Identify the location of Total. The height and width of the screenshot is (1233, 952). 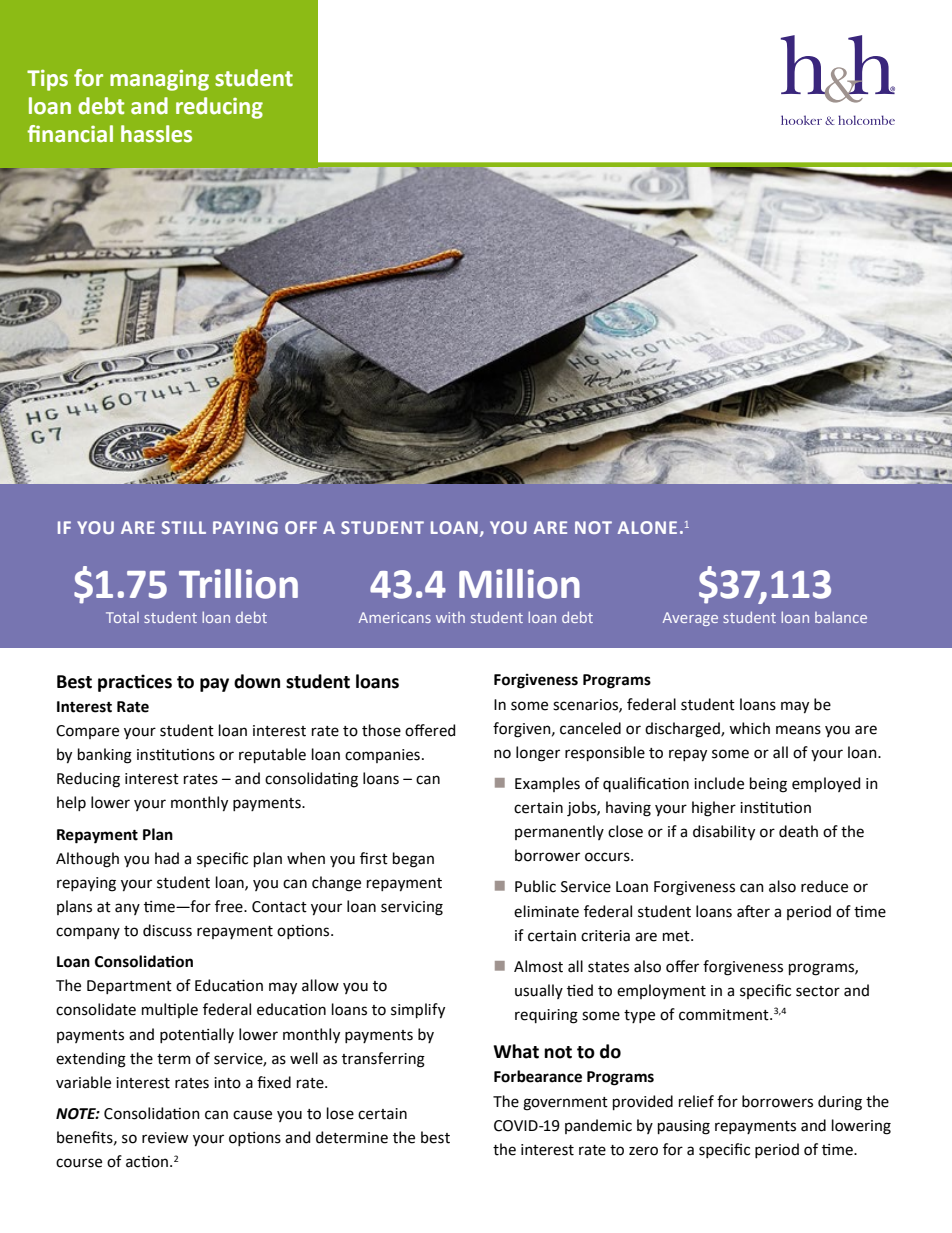
(122, 617).
